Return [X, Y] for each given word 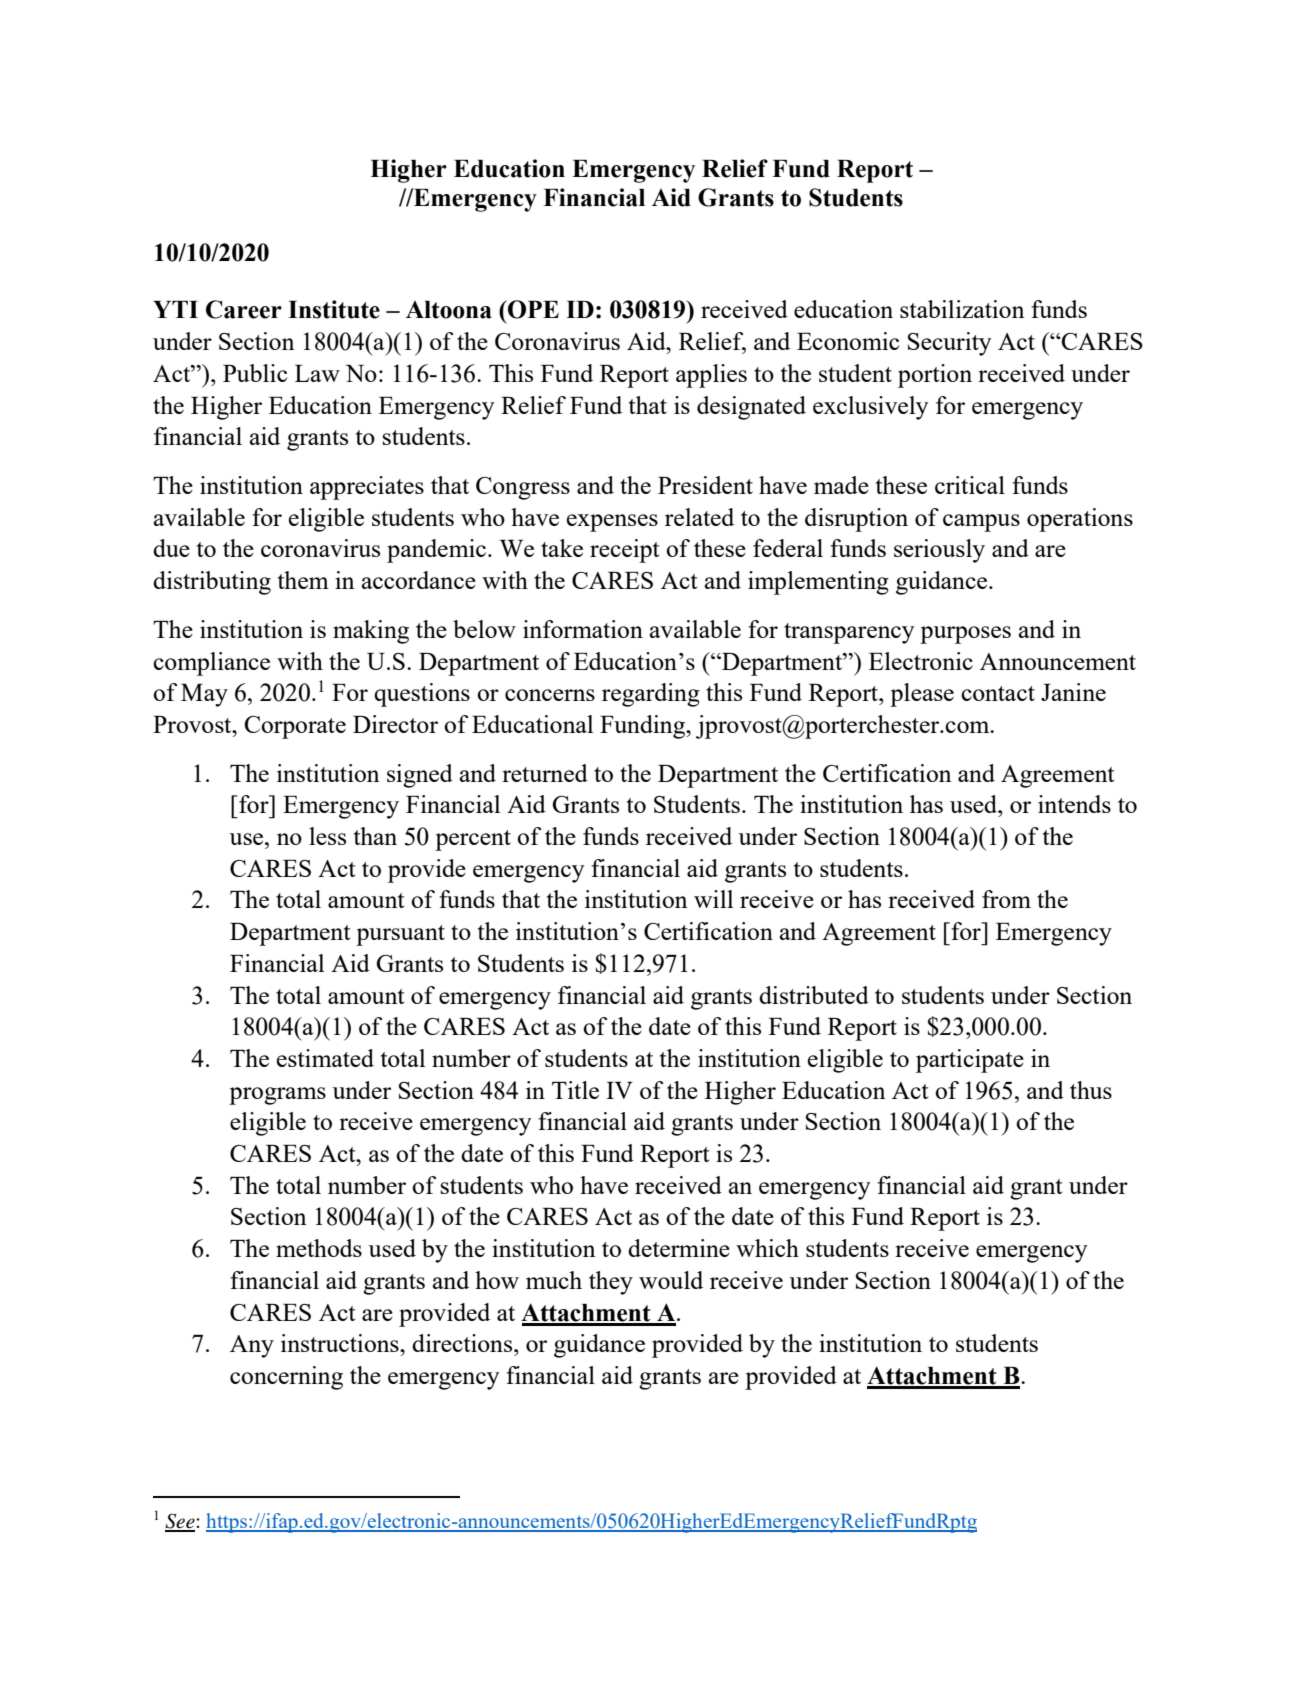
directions [463, 1343]
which [767, 1248]
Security [950, 344]
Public [255, 373]
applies [711, 376]
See [181, 1522]
